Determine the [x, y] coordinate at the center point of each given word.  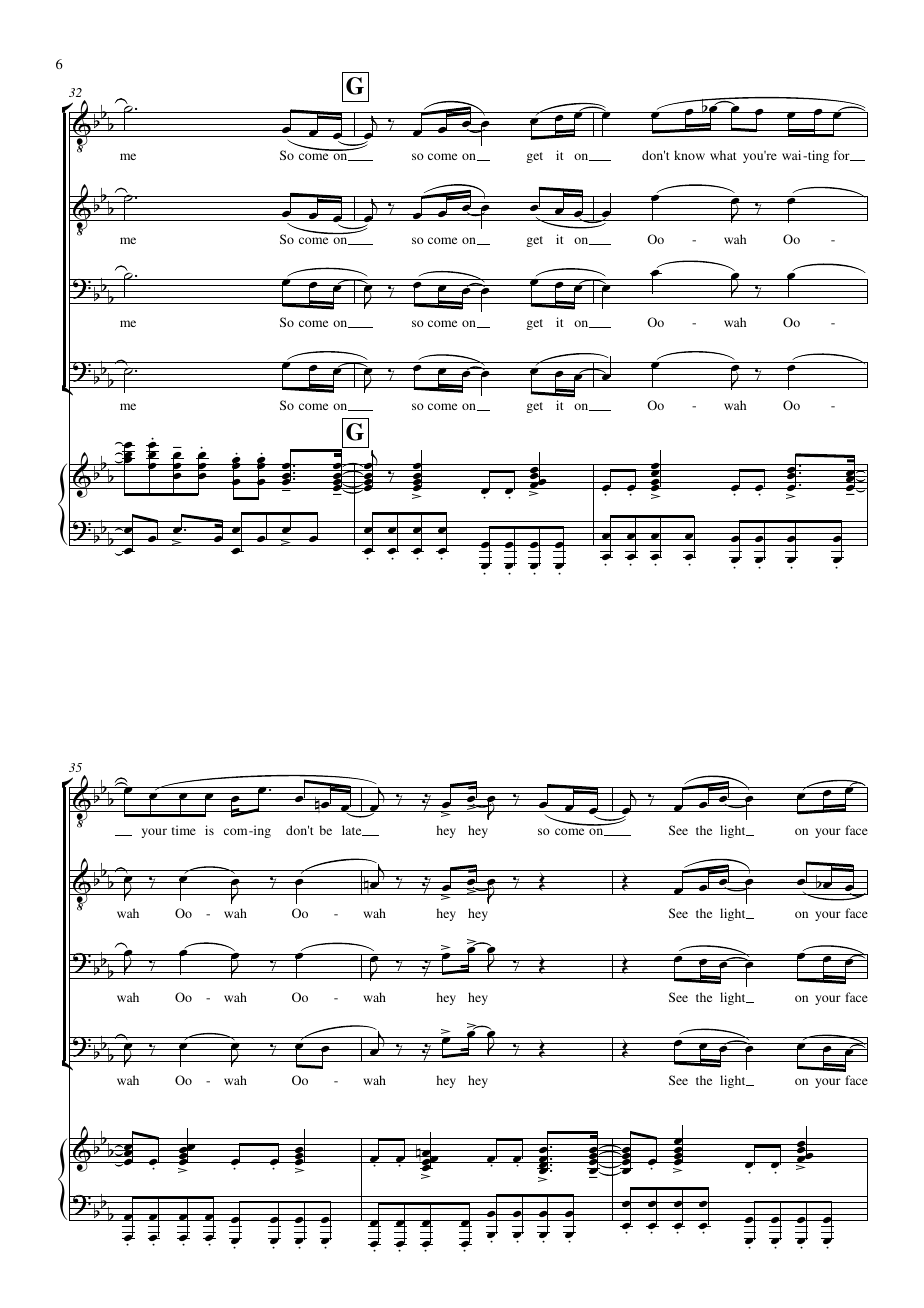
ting [817, 156]
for [843, 155]
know [689, 155]
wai [793, 155]
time [184, 830]
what [723, 155]
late [353, 830]
